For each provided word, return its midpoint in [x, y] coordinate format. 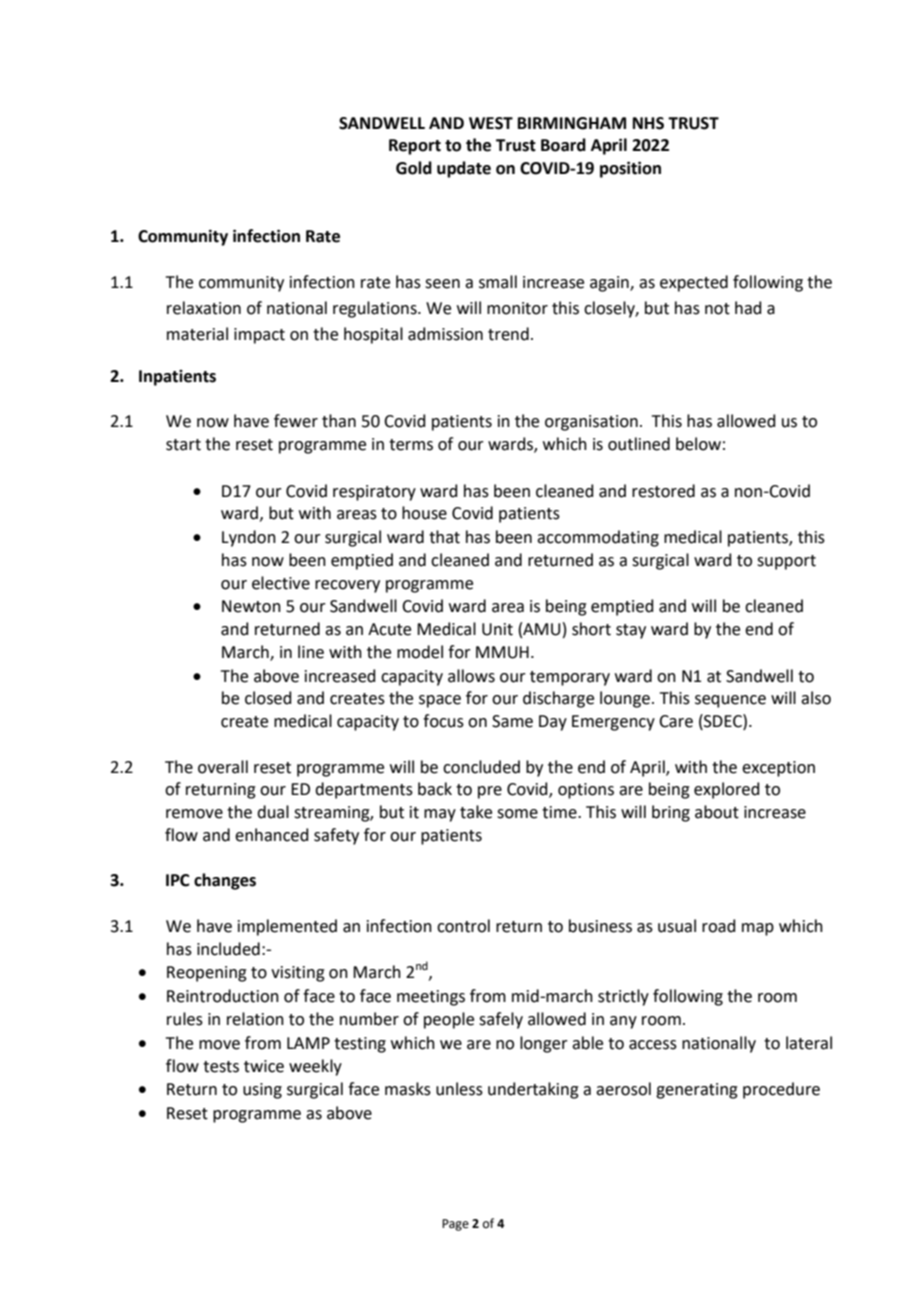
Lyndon [249, 538]
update [464, 169]
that [444, 537]
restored [663, 491]
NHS [648, 123]
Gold [414, 168]
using [262, 1091]
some [517, 814]
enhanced [272, 835]
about [717, 812]
